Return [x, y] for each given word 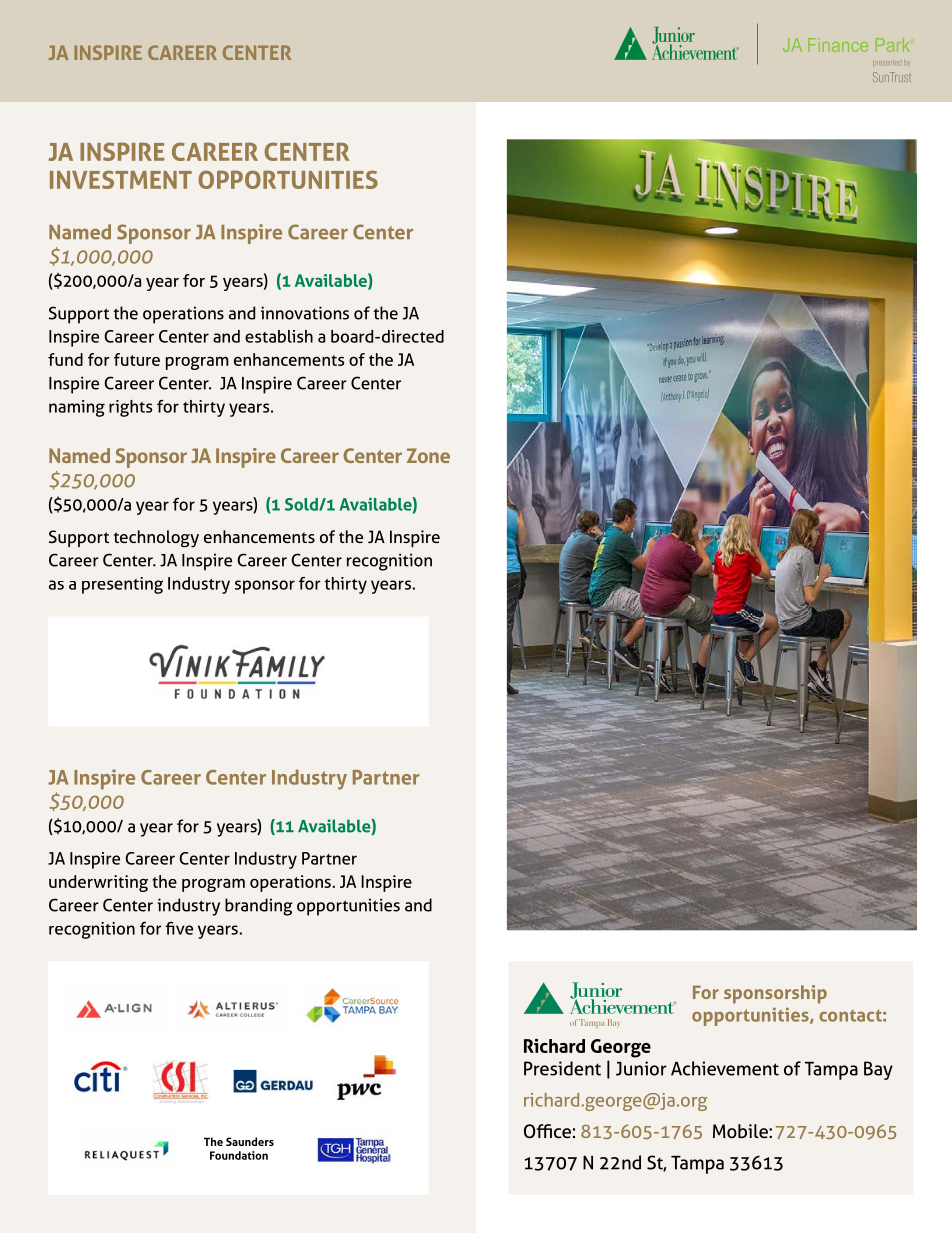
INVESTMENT [121, 179]
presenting [122, 585]
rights [130, 408]
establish [279, 336]
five [179, 928]
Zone [428, 455]
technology [156, 539]
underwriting [98, 883]
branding [259, 907]
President [562, 1068]
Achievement [725, 1068]
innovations [305, 313]
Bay [878, 1070]
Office [547, 1131]
